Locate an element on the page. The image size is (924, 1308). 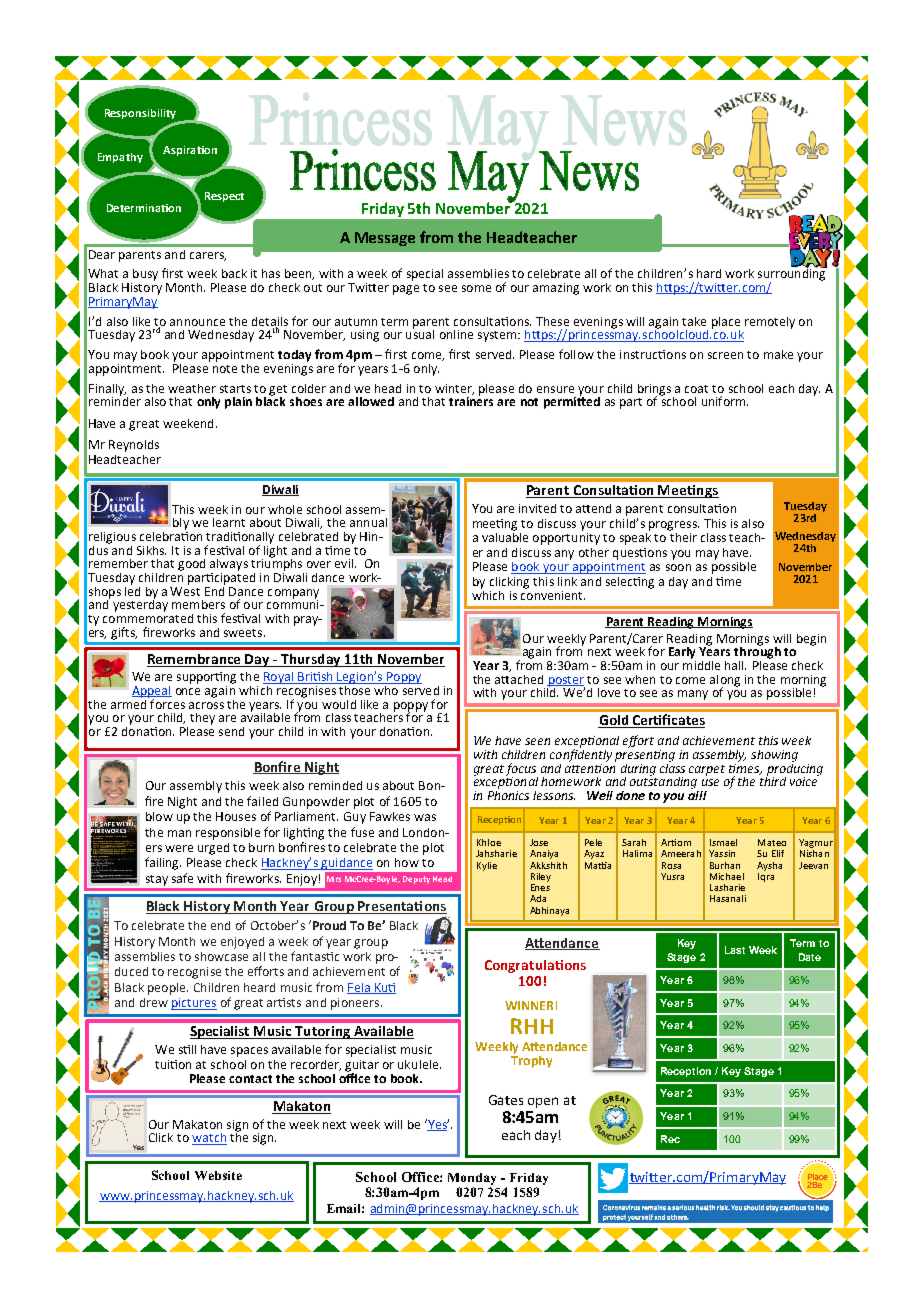
Monday is located at coordinates (472, 1179).
